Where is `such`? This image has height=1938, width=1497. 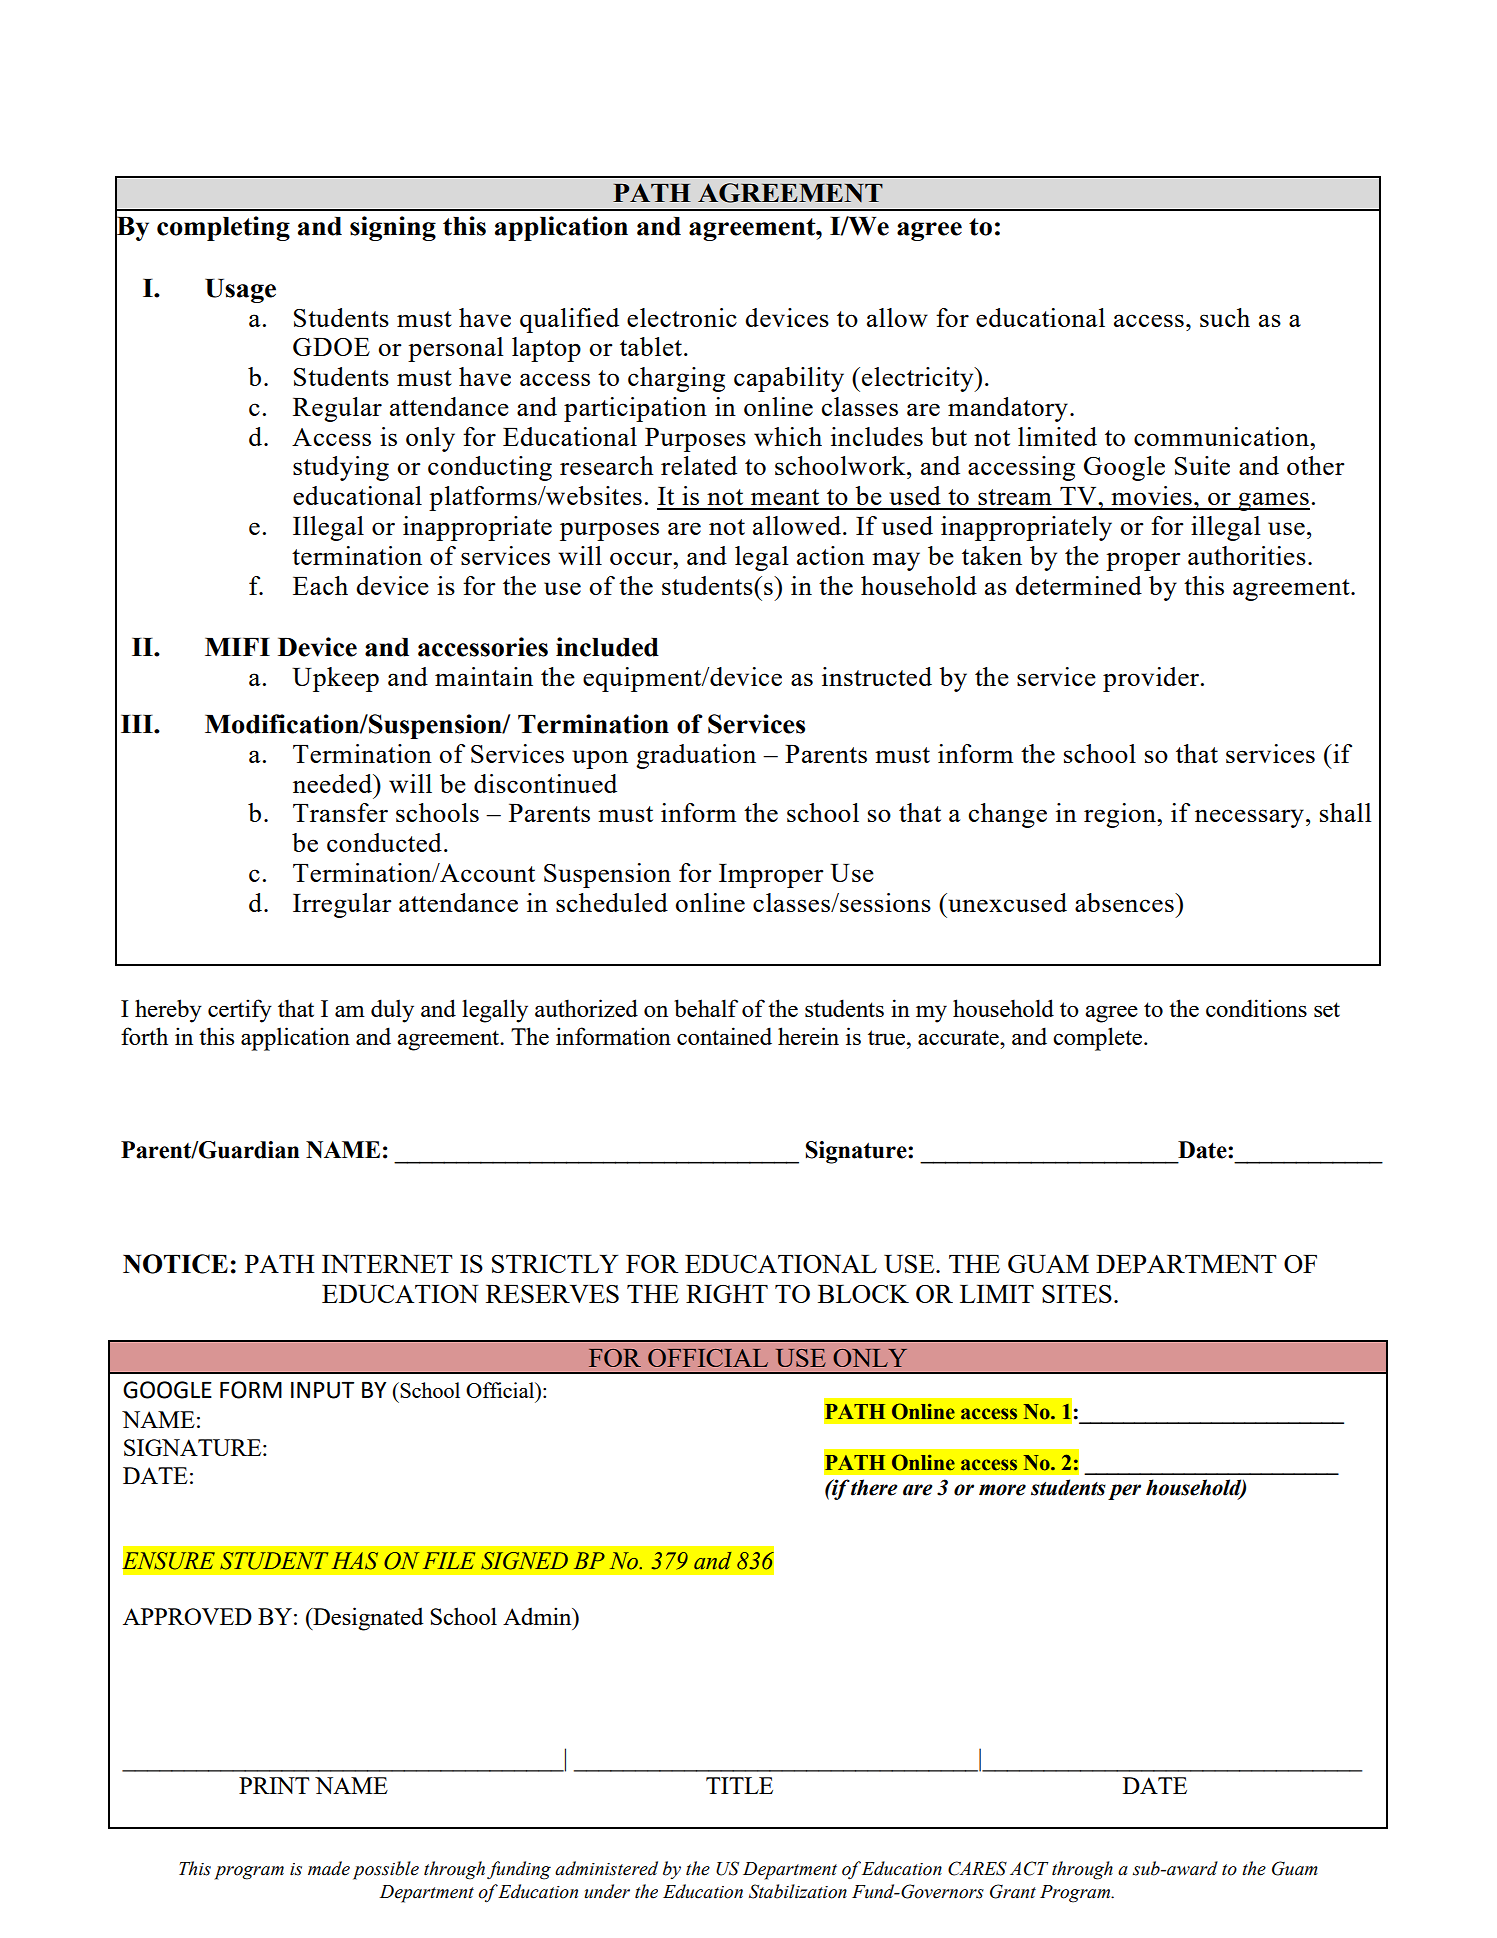
such is located at coordinates (1225, 317).
